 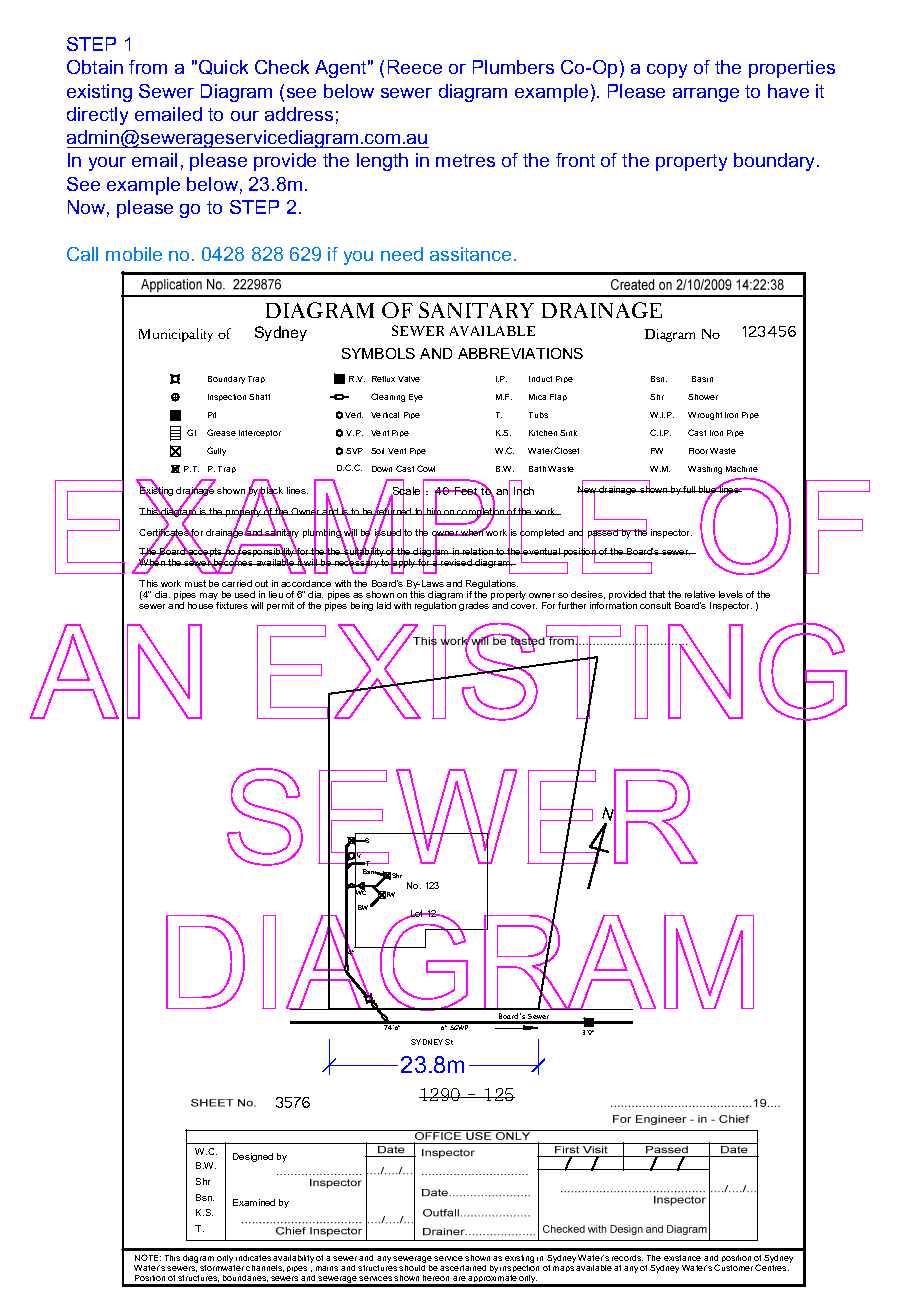 What do you see at coordinates (655, 605) in the page?
I see `consult` at bounding box center [655, 605].
